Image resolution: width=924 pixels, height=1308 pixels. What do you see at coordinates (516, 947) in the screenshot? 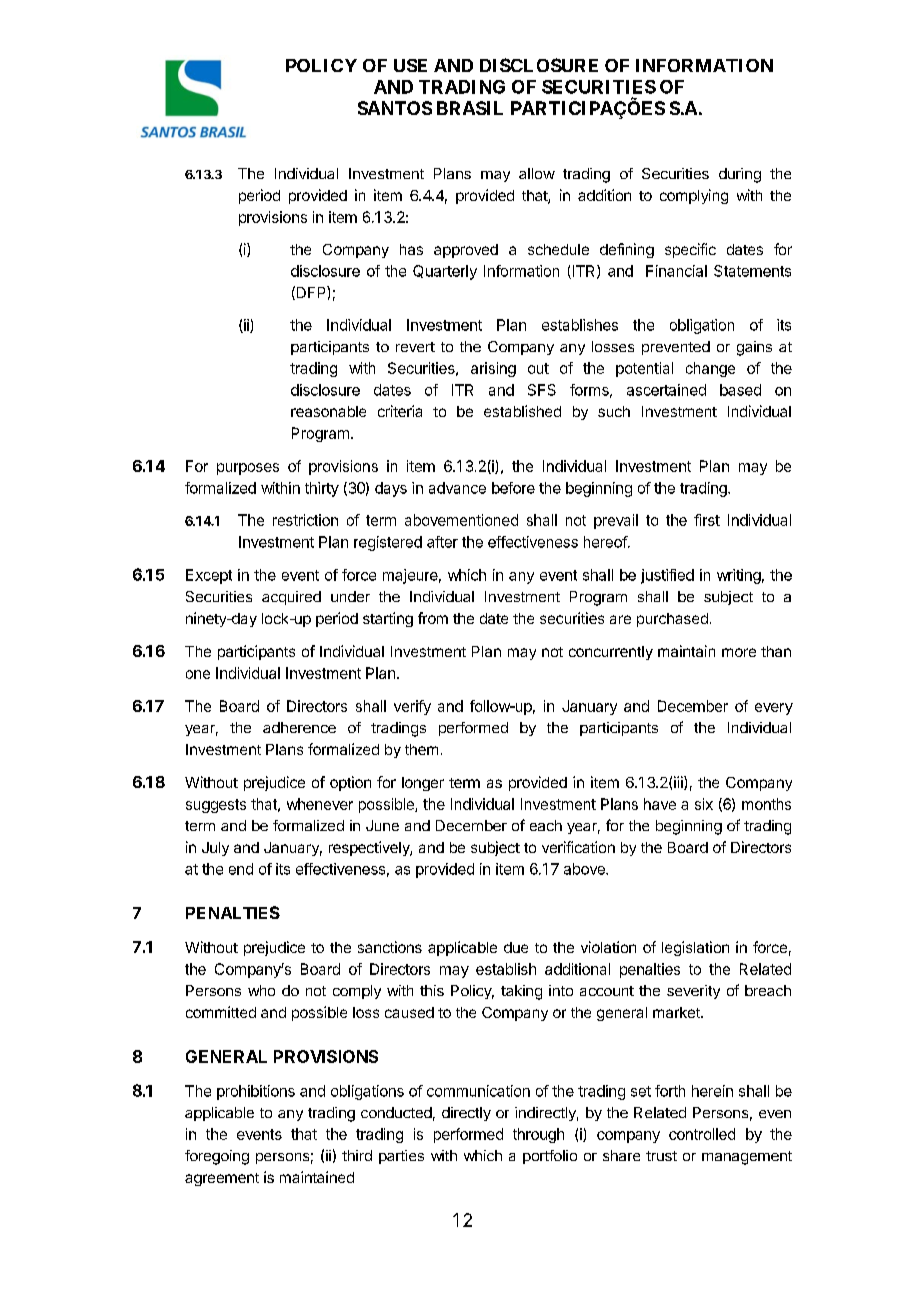
I see `due` at bounding box center [516, 947].
